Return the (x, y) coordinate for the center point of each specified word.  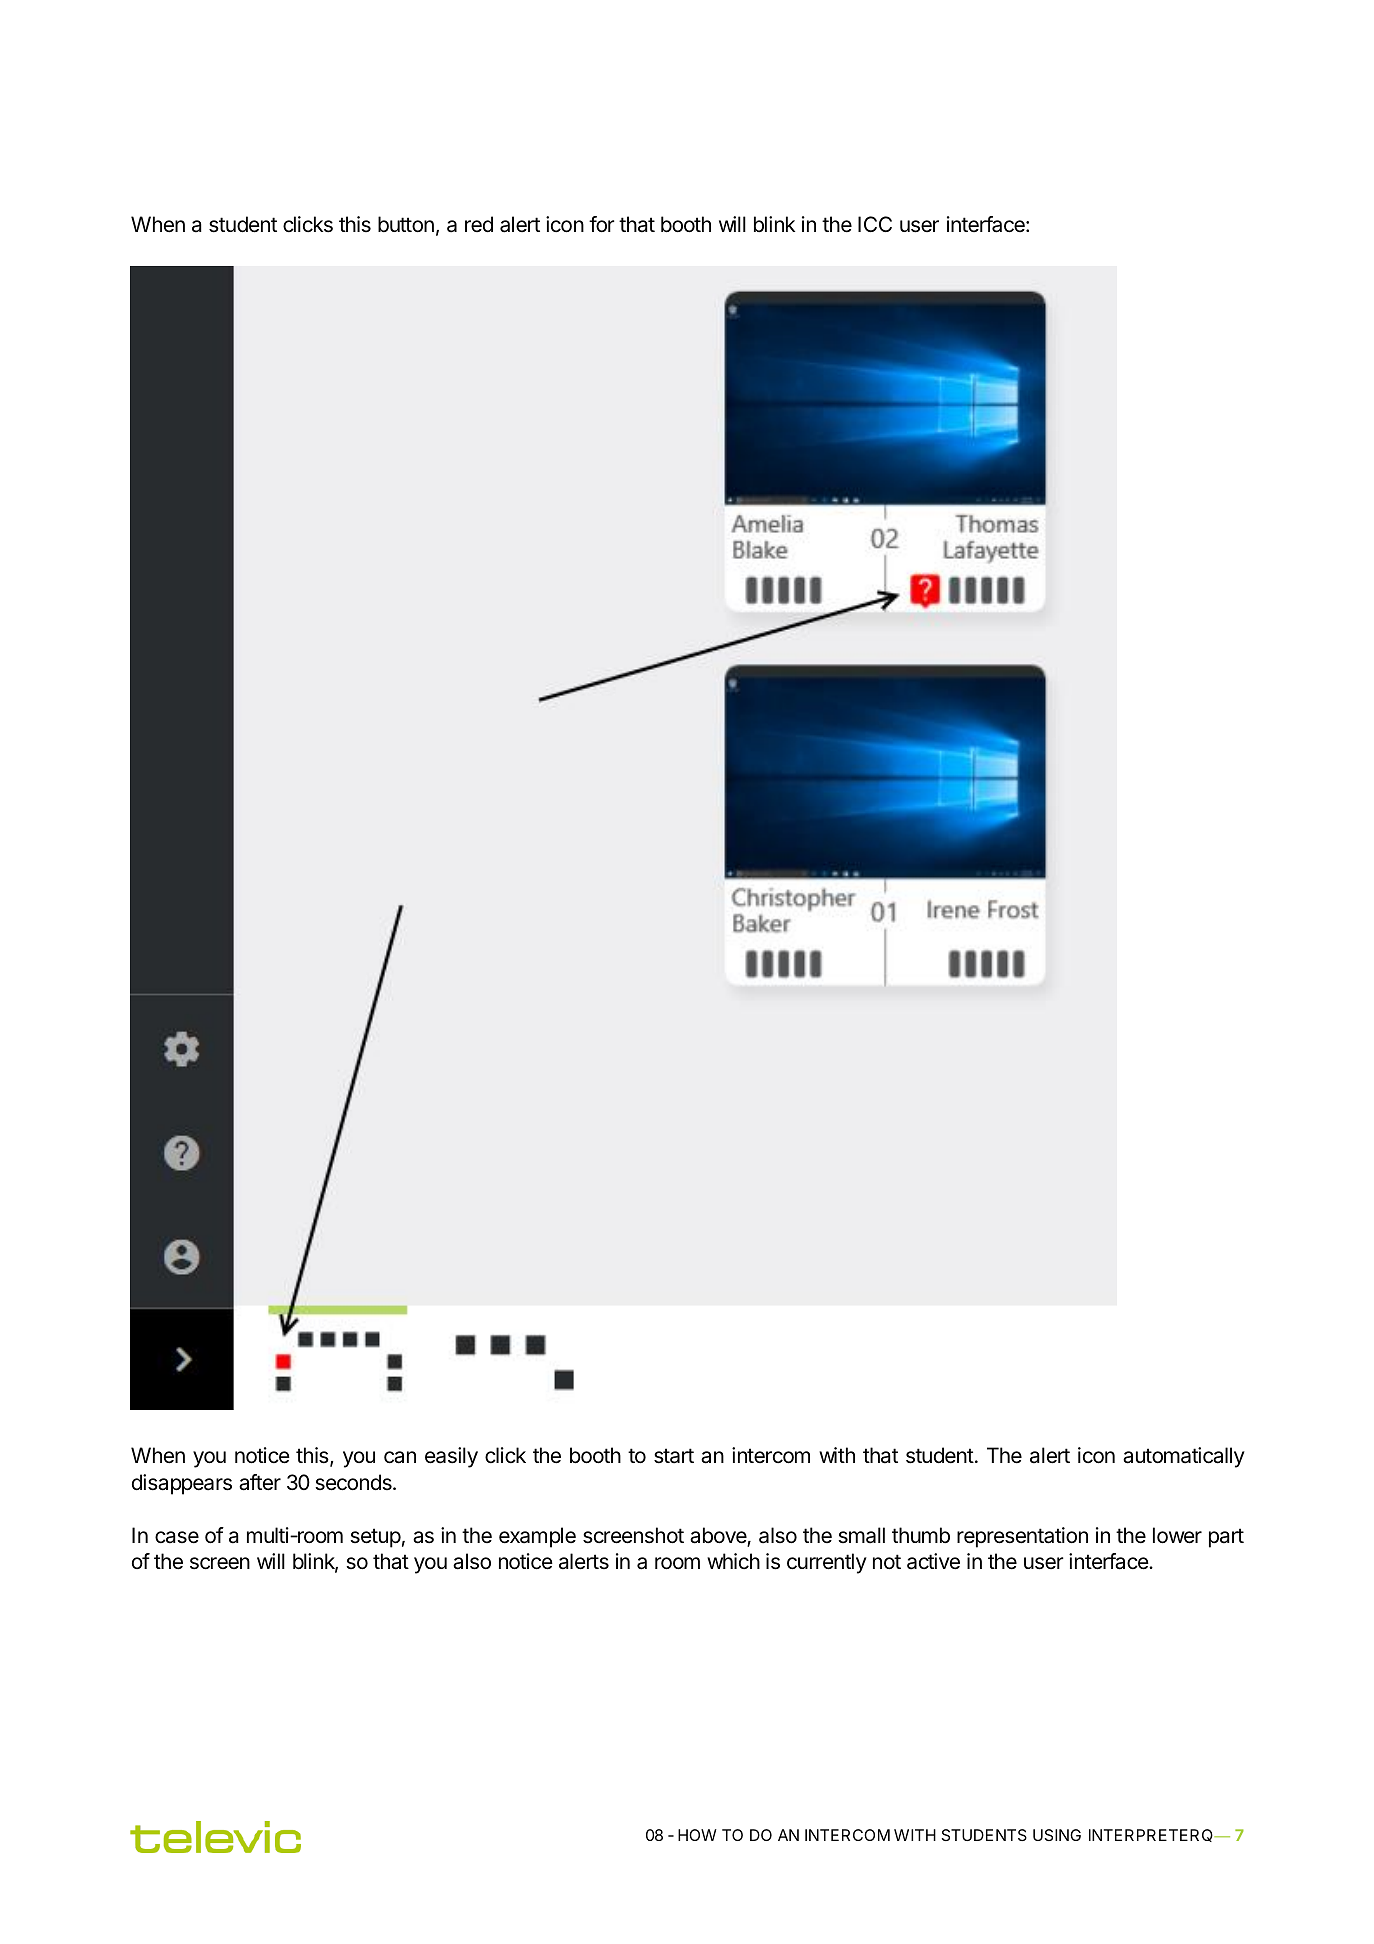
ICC (875, 224)
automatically (1184, 1457)
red (479, 224)
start (674, 1456)
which (733, 1561)
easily (451, 1457)
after (260, 1482)
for (602, 224)
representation (1022, 1537)
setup (375, 1538)
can (400, 1457)
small (861, 1535)
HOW (697, 1835)
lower (1177, 1535)
